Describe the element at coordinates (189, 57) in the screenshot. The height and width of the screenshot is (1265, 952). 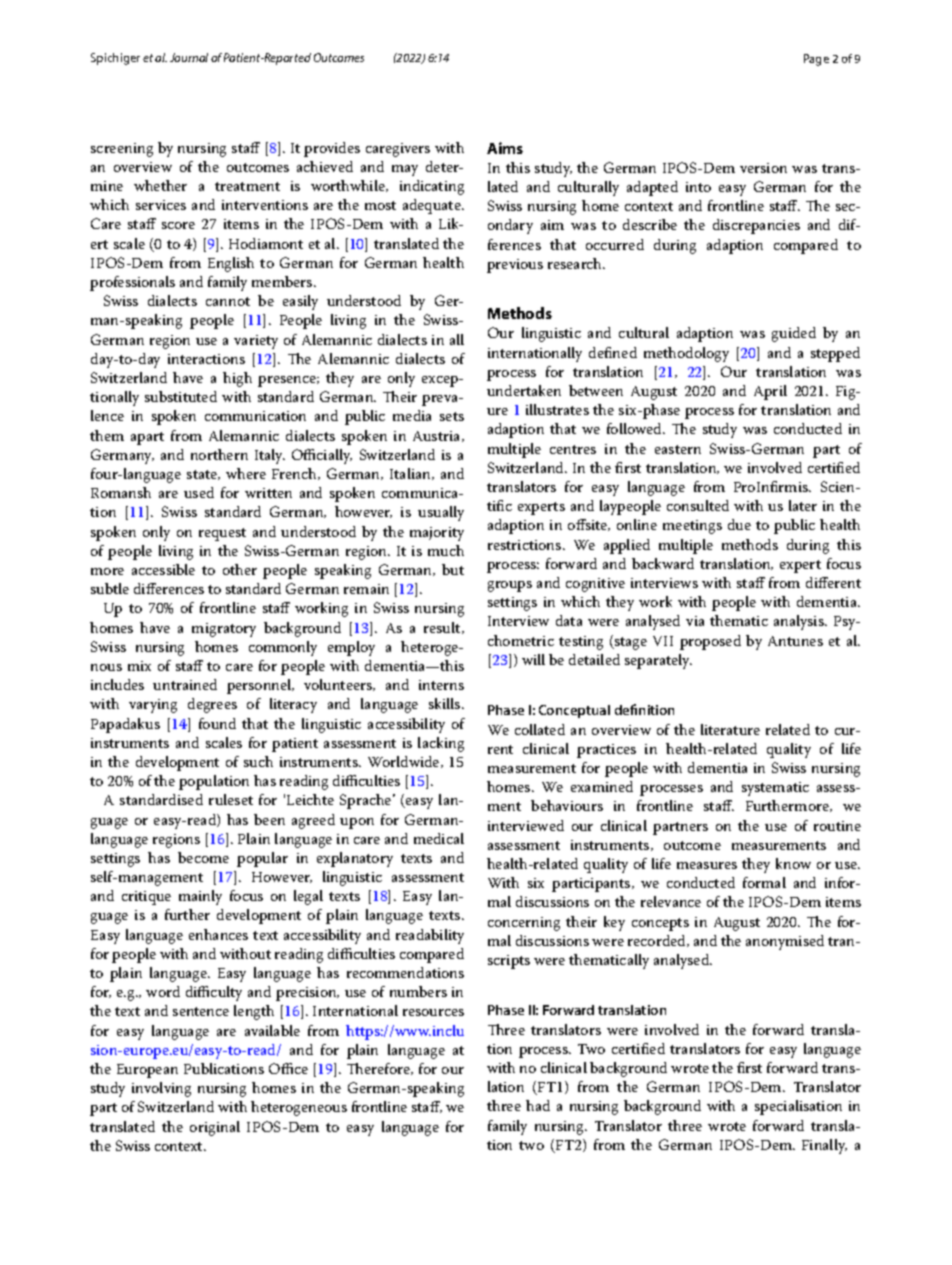
I see `Journal` at that location.
